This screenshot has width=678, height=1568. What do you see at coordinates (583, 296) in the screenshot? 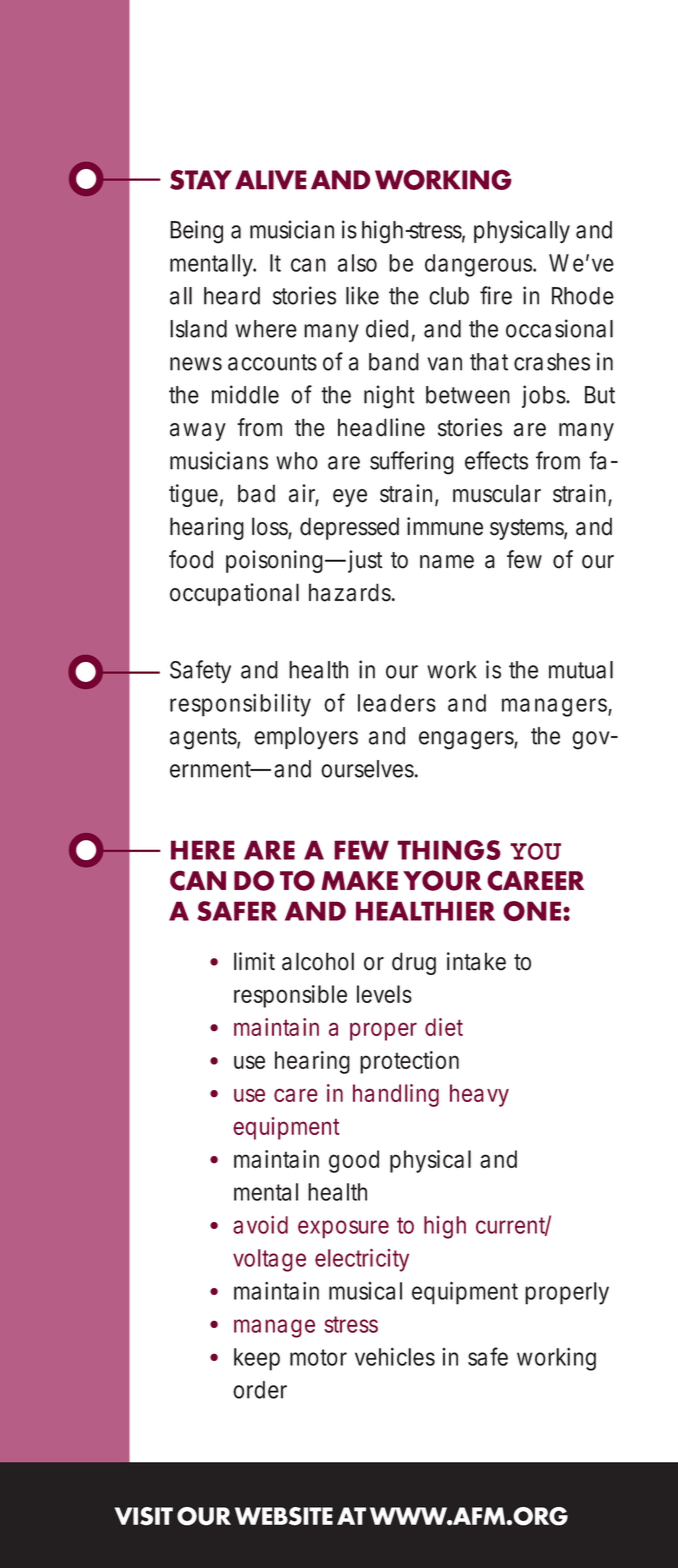
I see `Rhode` at bounding box center [583, 296].
